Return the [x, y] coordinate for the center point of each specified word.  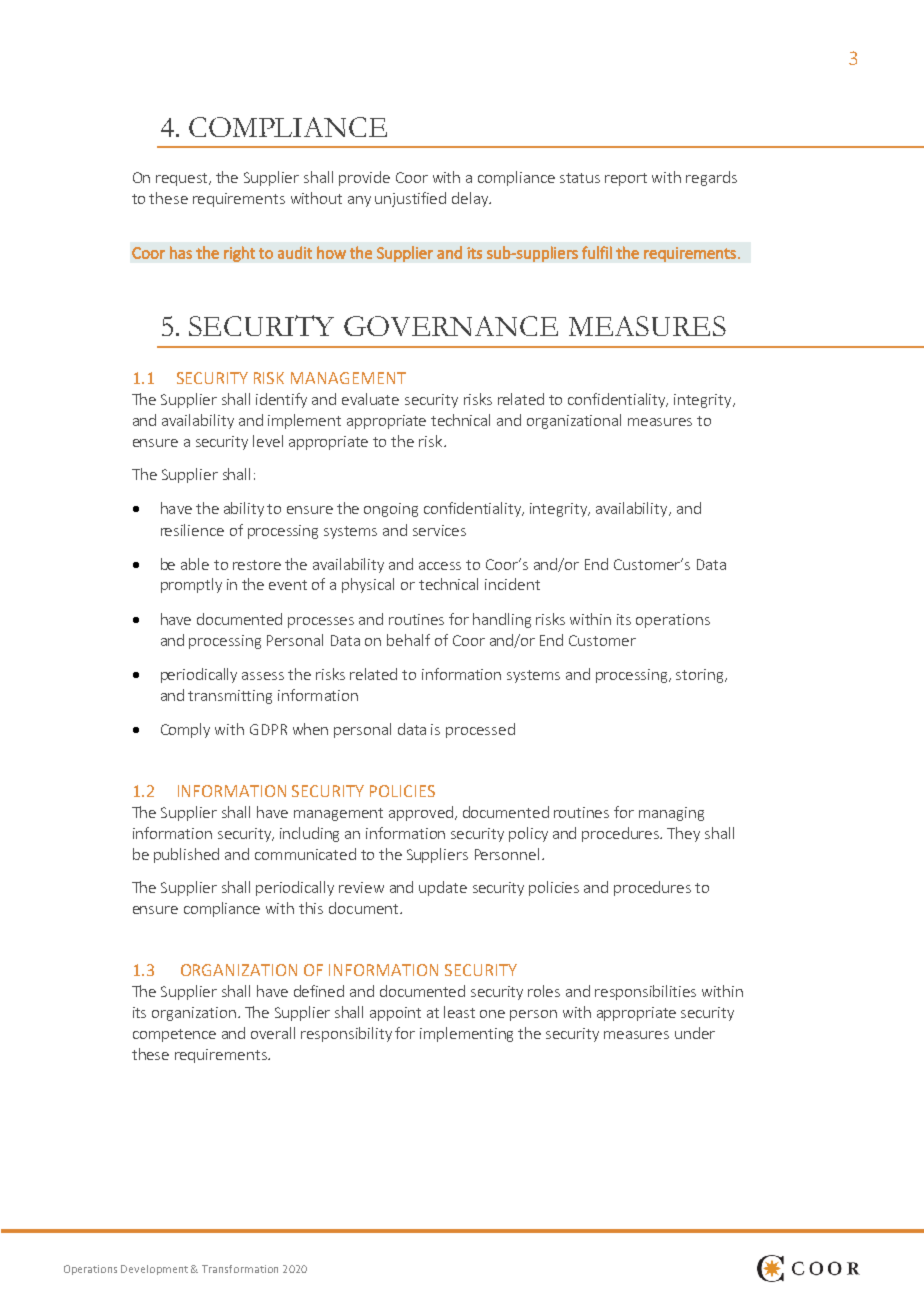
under [695, 1033]
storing [701, 676]
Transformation [240, 1269]
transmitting [230, 697]
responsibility [346, 1034]
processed [480, 730]
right [239, 254]
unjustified [410, 199]
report [626, 179]
